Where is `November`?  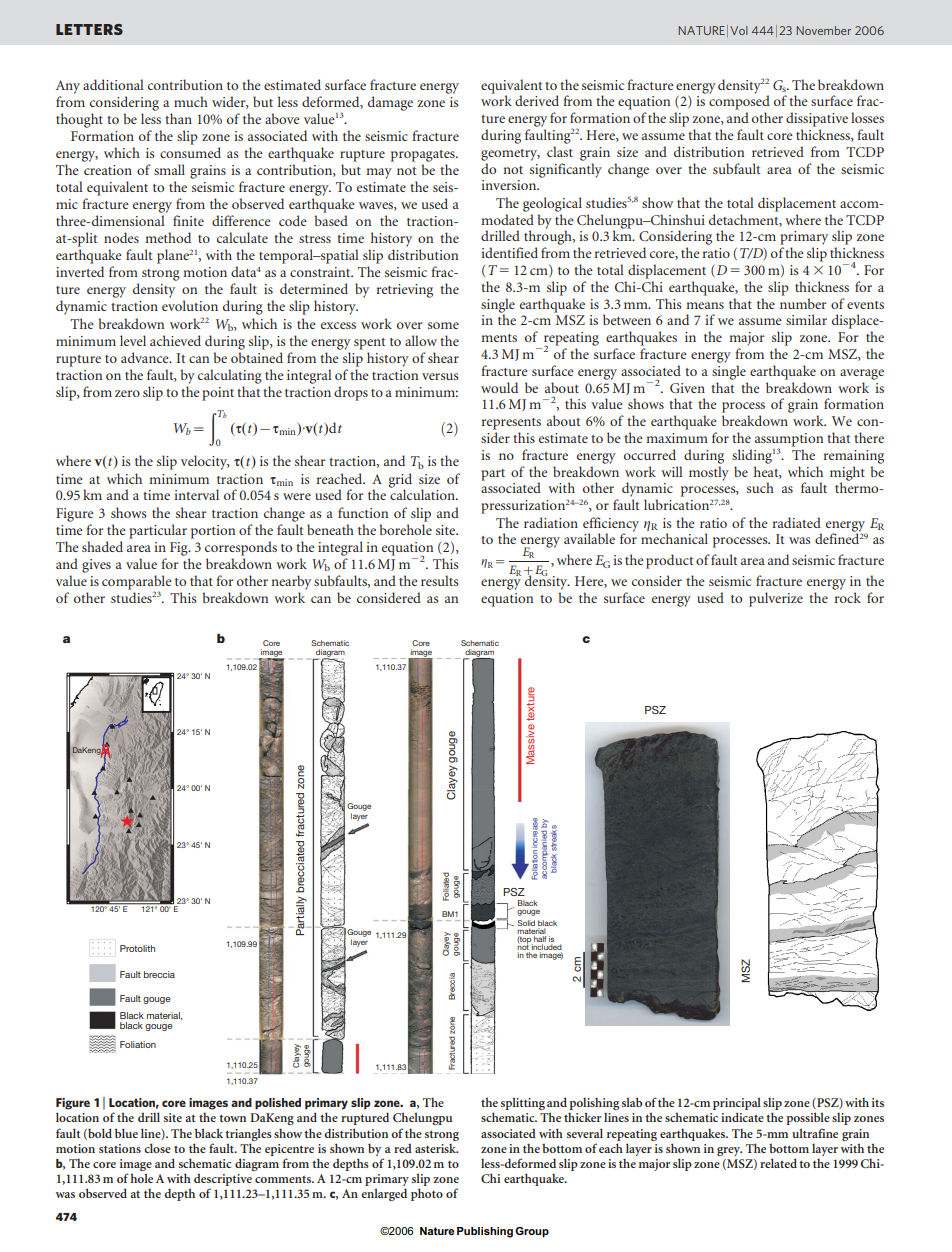 November is located at coordinates (824, 30).
